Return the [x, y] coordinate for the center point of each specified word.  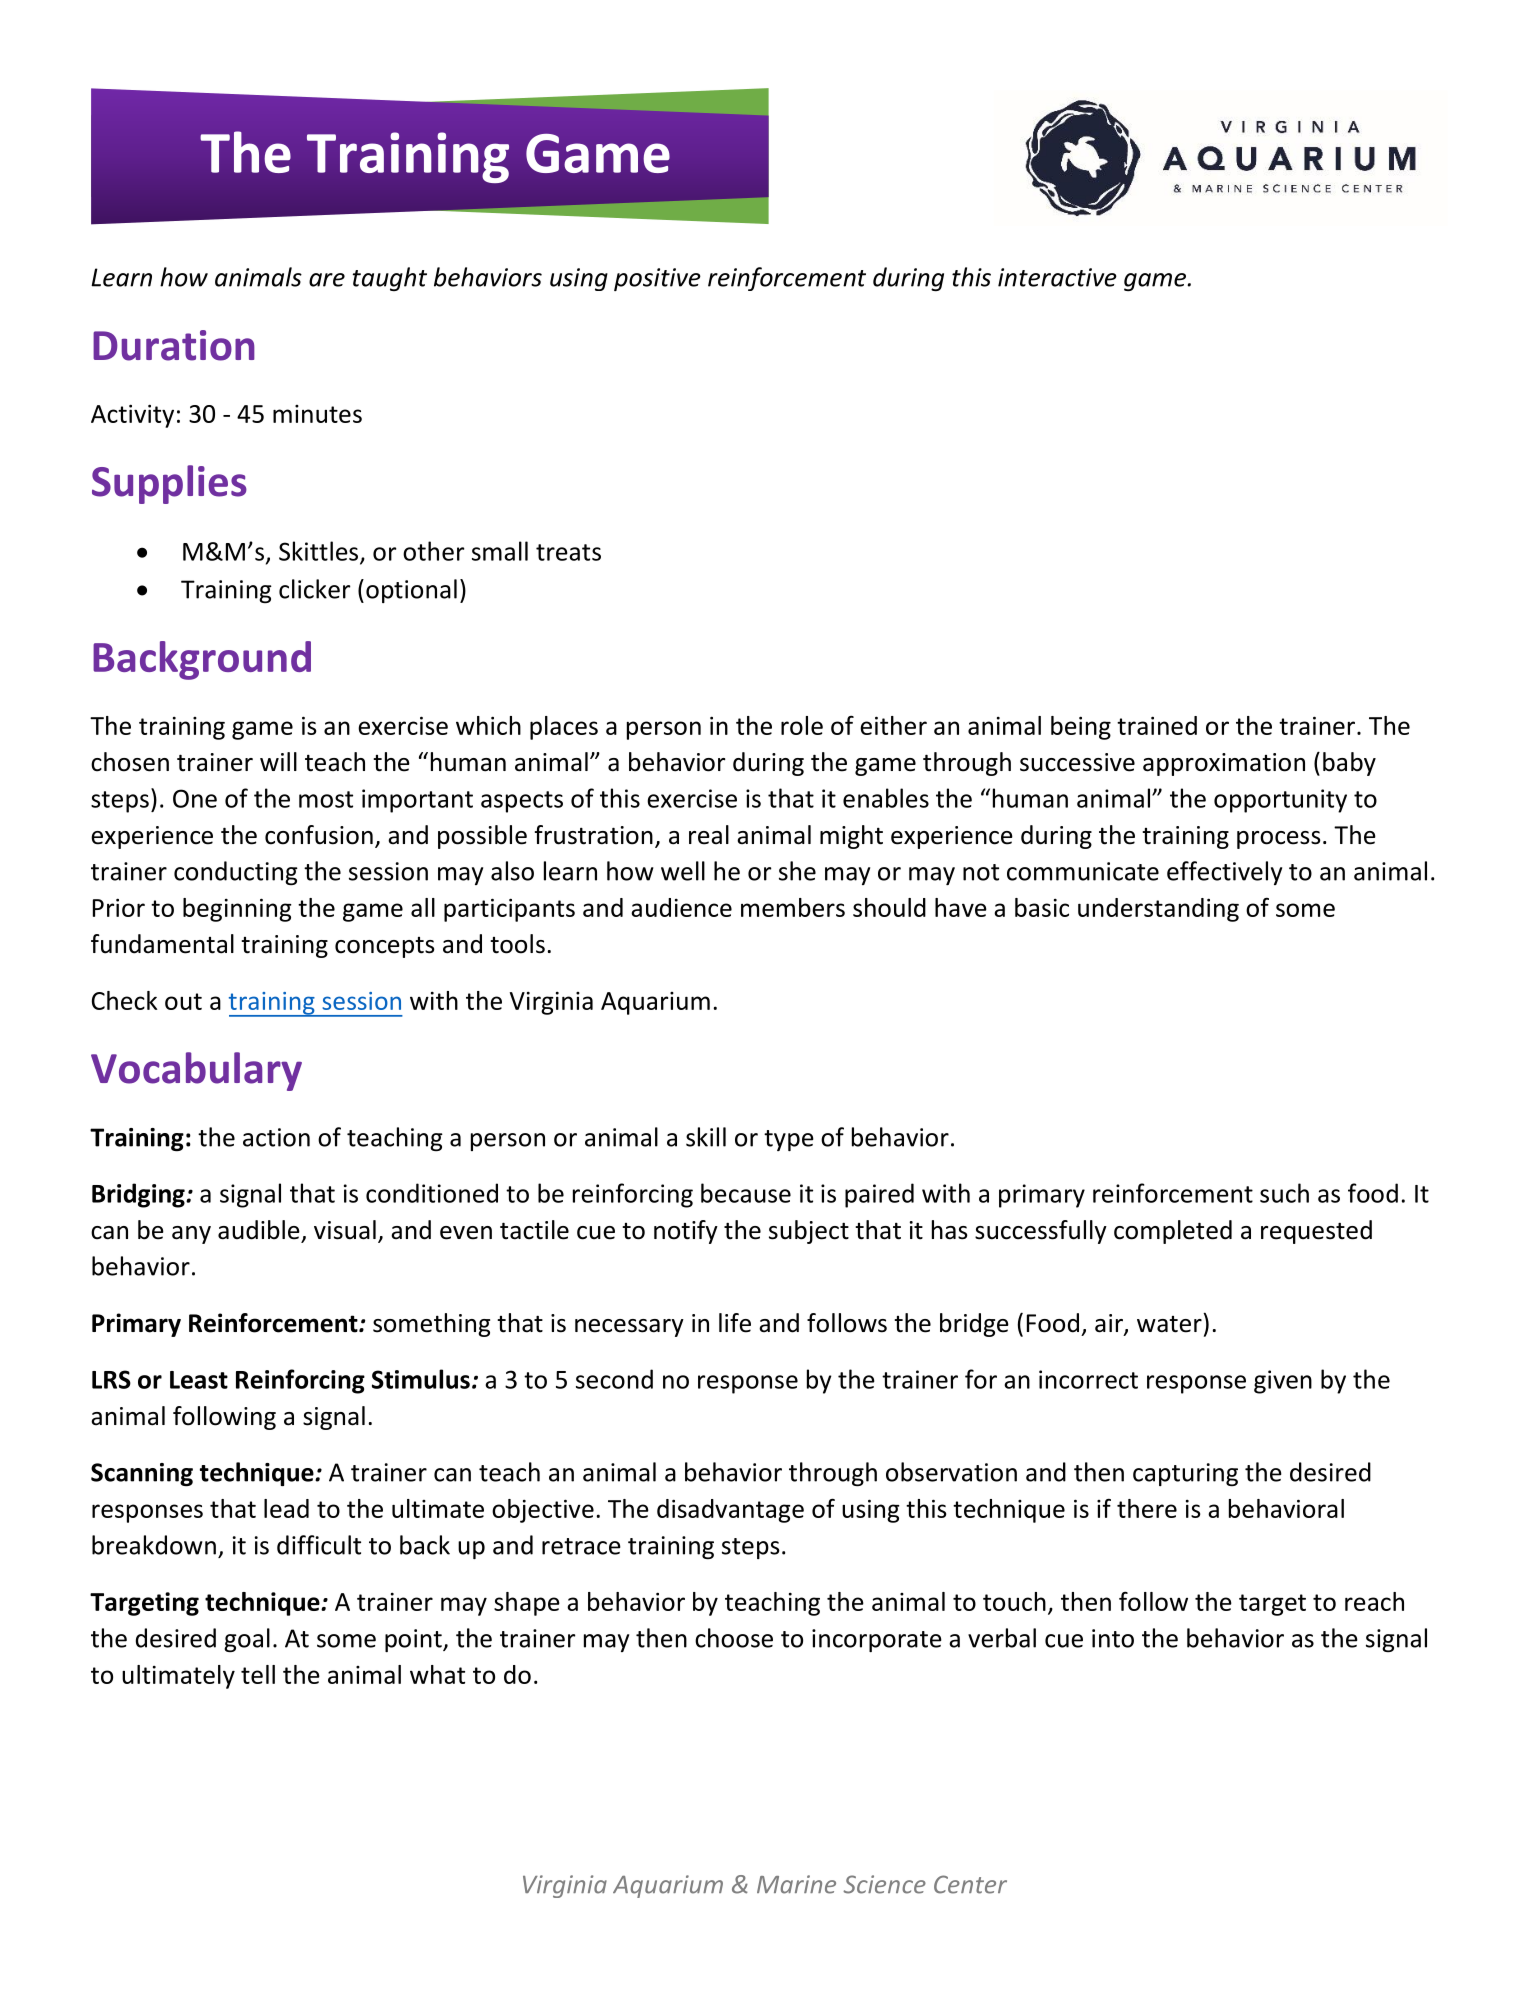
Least [199, 1380]
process [1279, 840]
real [709, 835]
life [735, 1323]
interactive [1057, 277]
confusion [319, 835]
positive [657, 279]
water [1170, 1323]
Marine [796, 1884]
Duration [174, 345]
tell [258, 1674]
